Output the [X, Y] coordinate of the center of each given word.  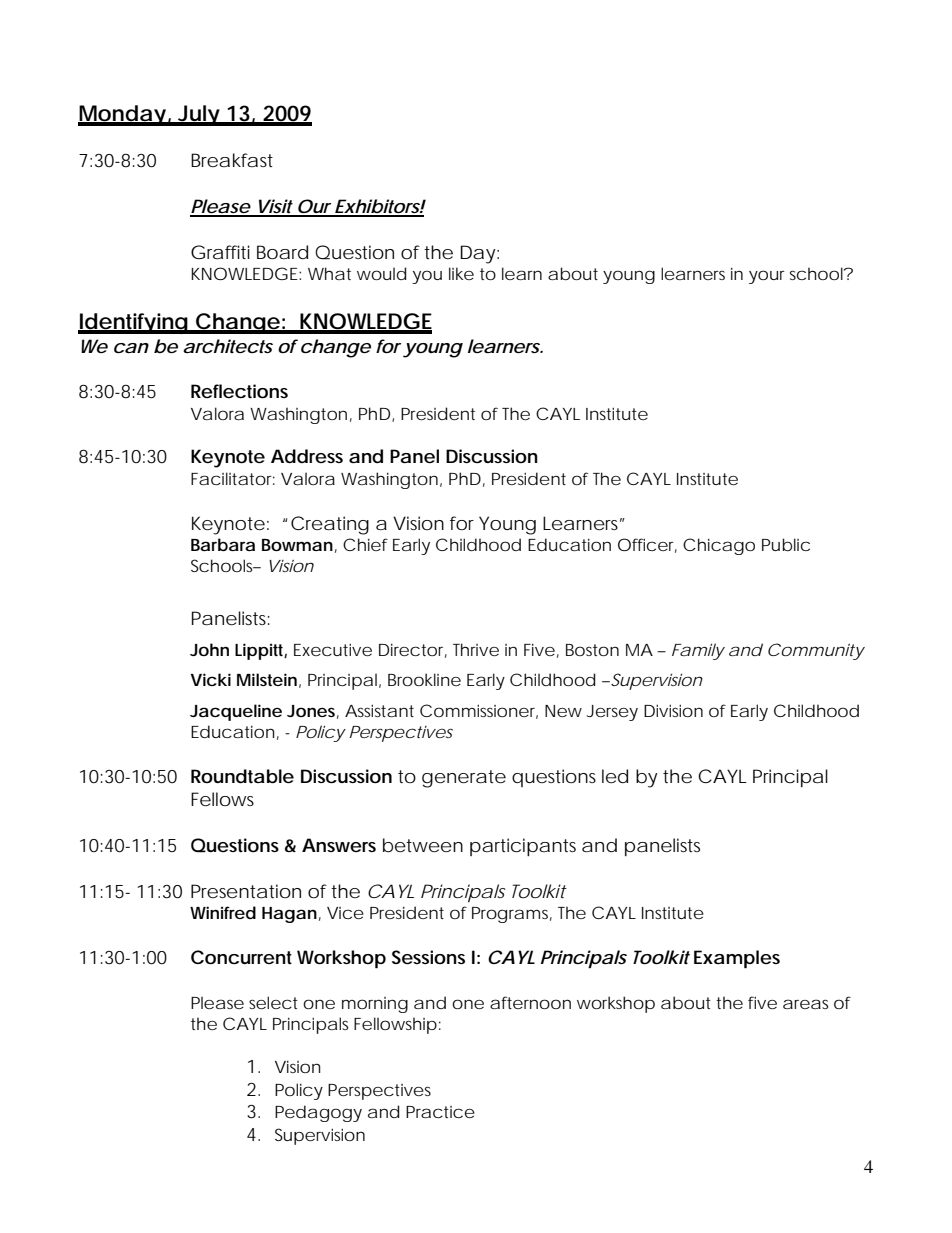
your [767, 277]
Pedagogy [318, 1113]
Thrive [476, 649]
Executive [333, 649]
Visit [274, 207]
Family [698, 651]
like [461, 273]
